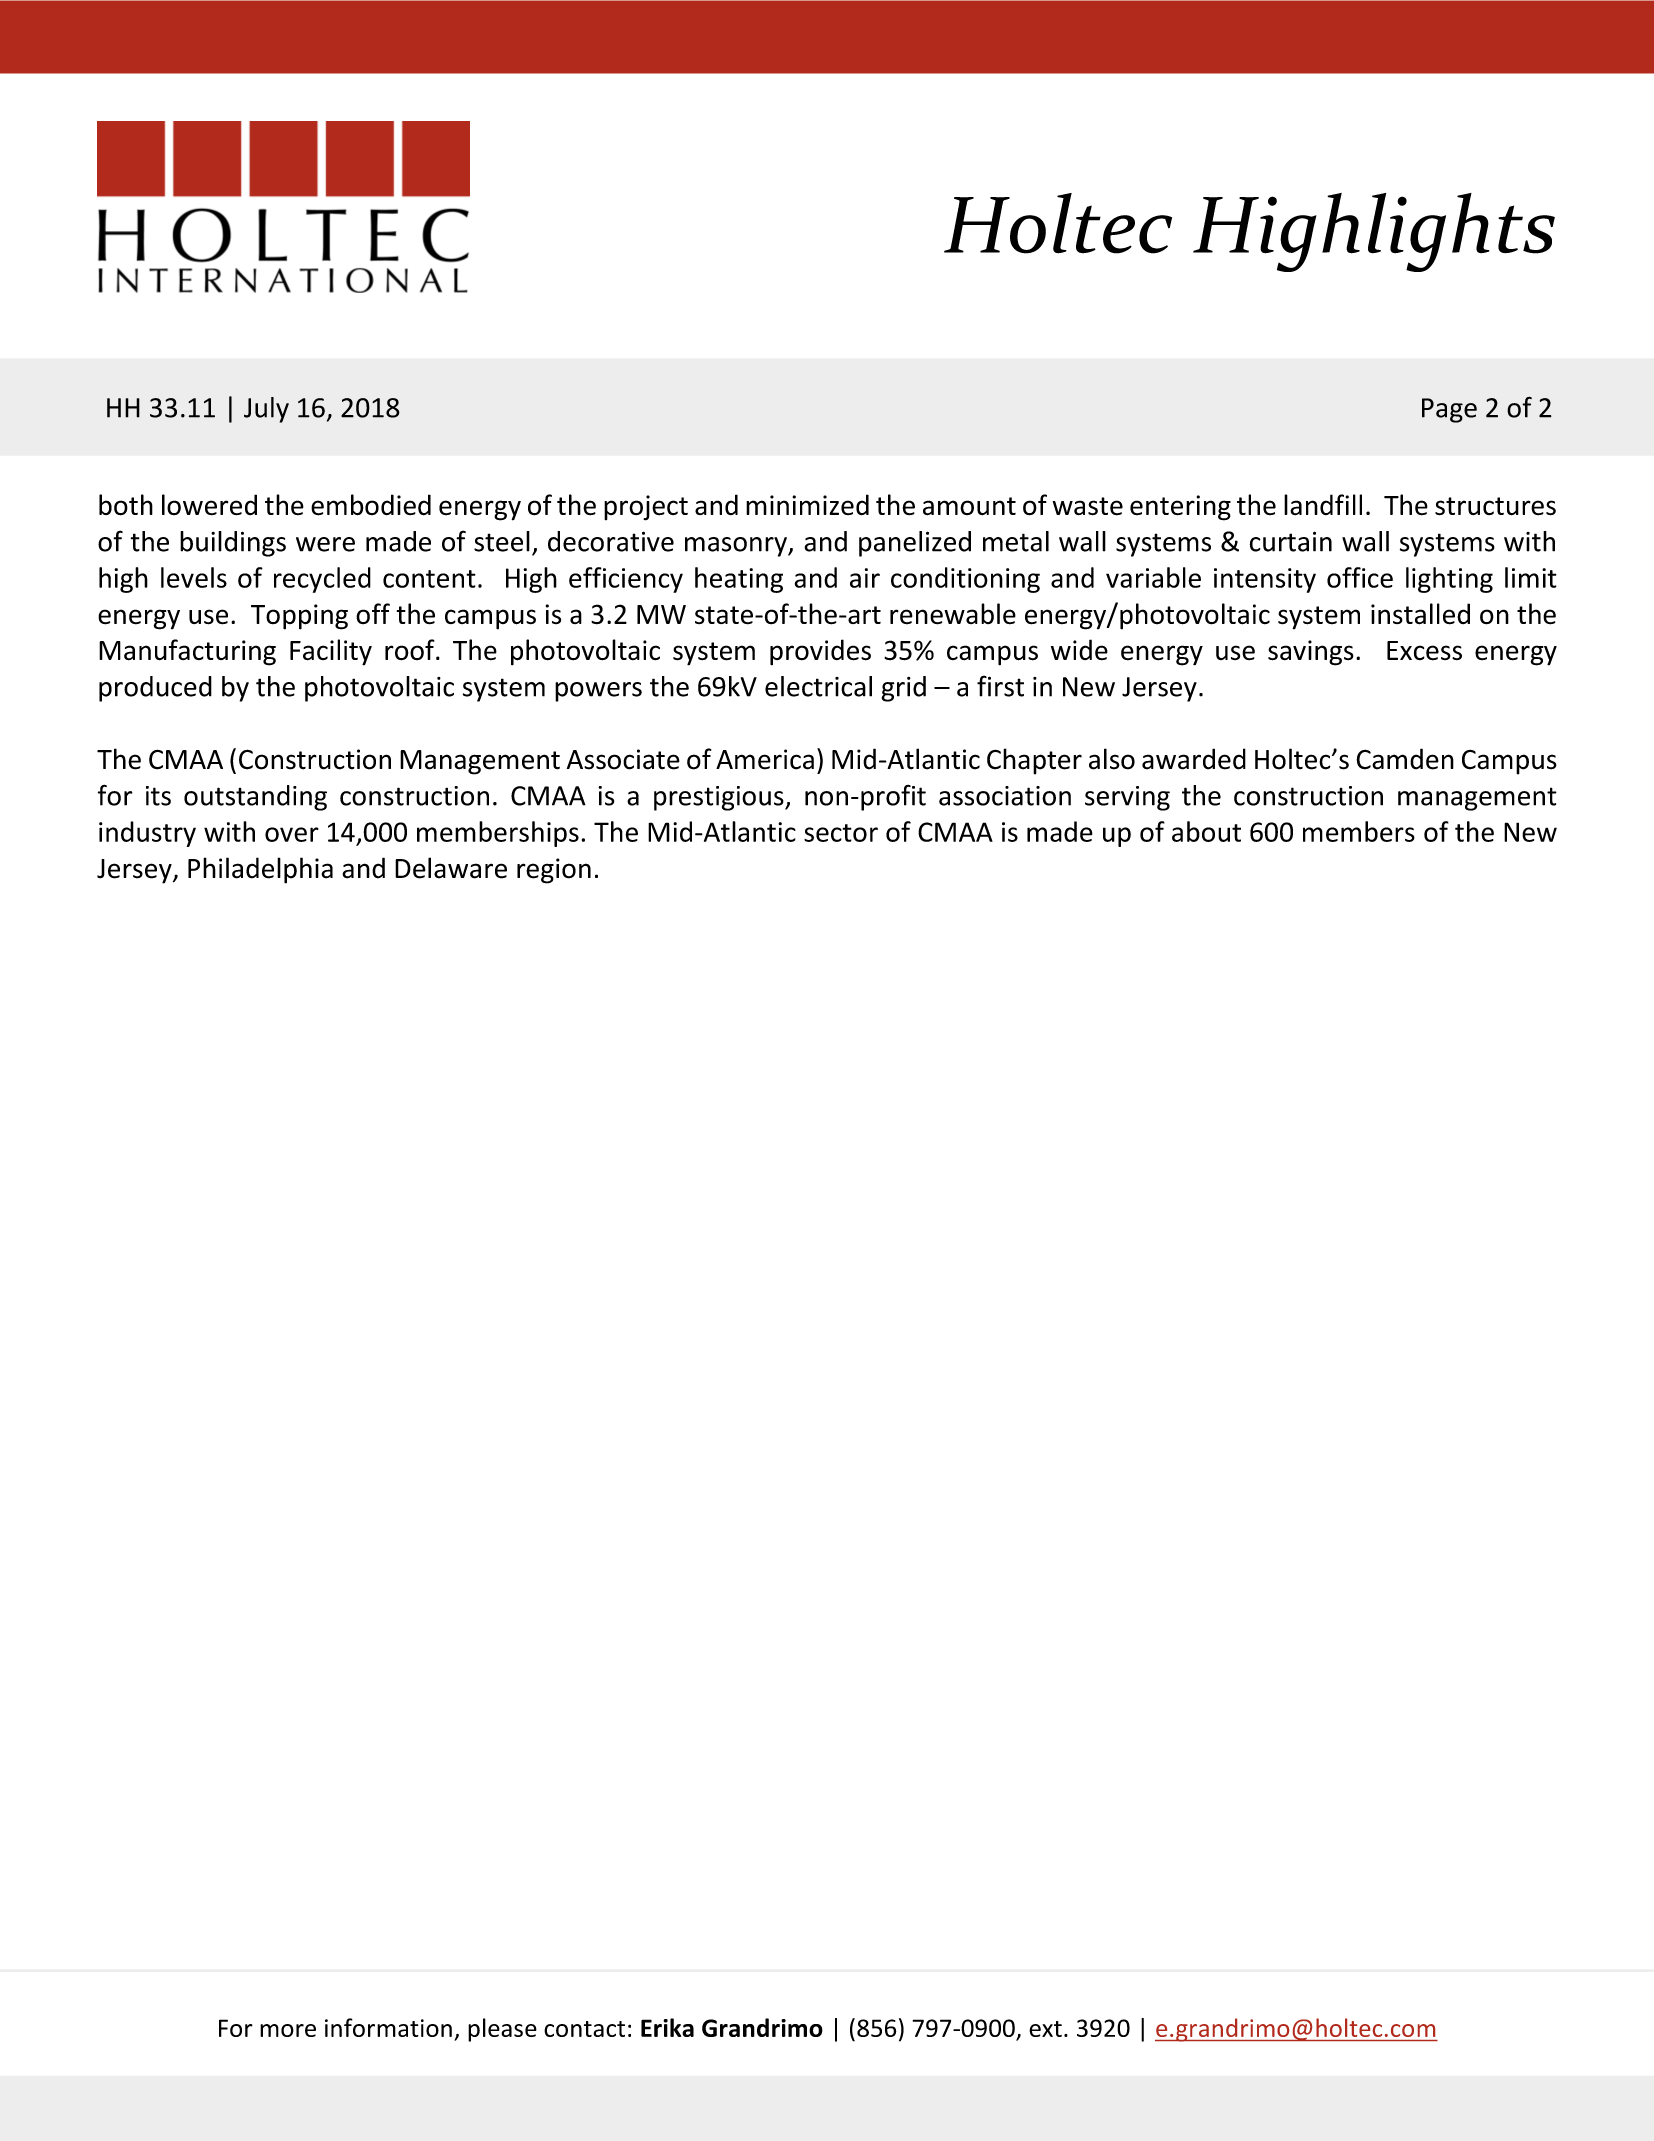 Image resolution: width=1654 pixels, height=2141 pixels. I want to click on minimized, so click(807, 505).
